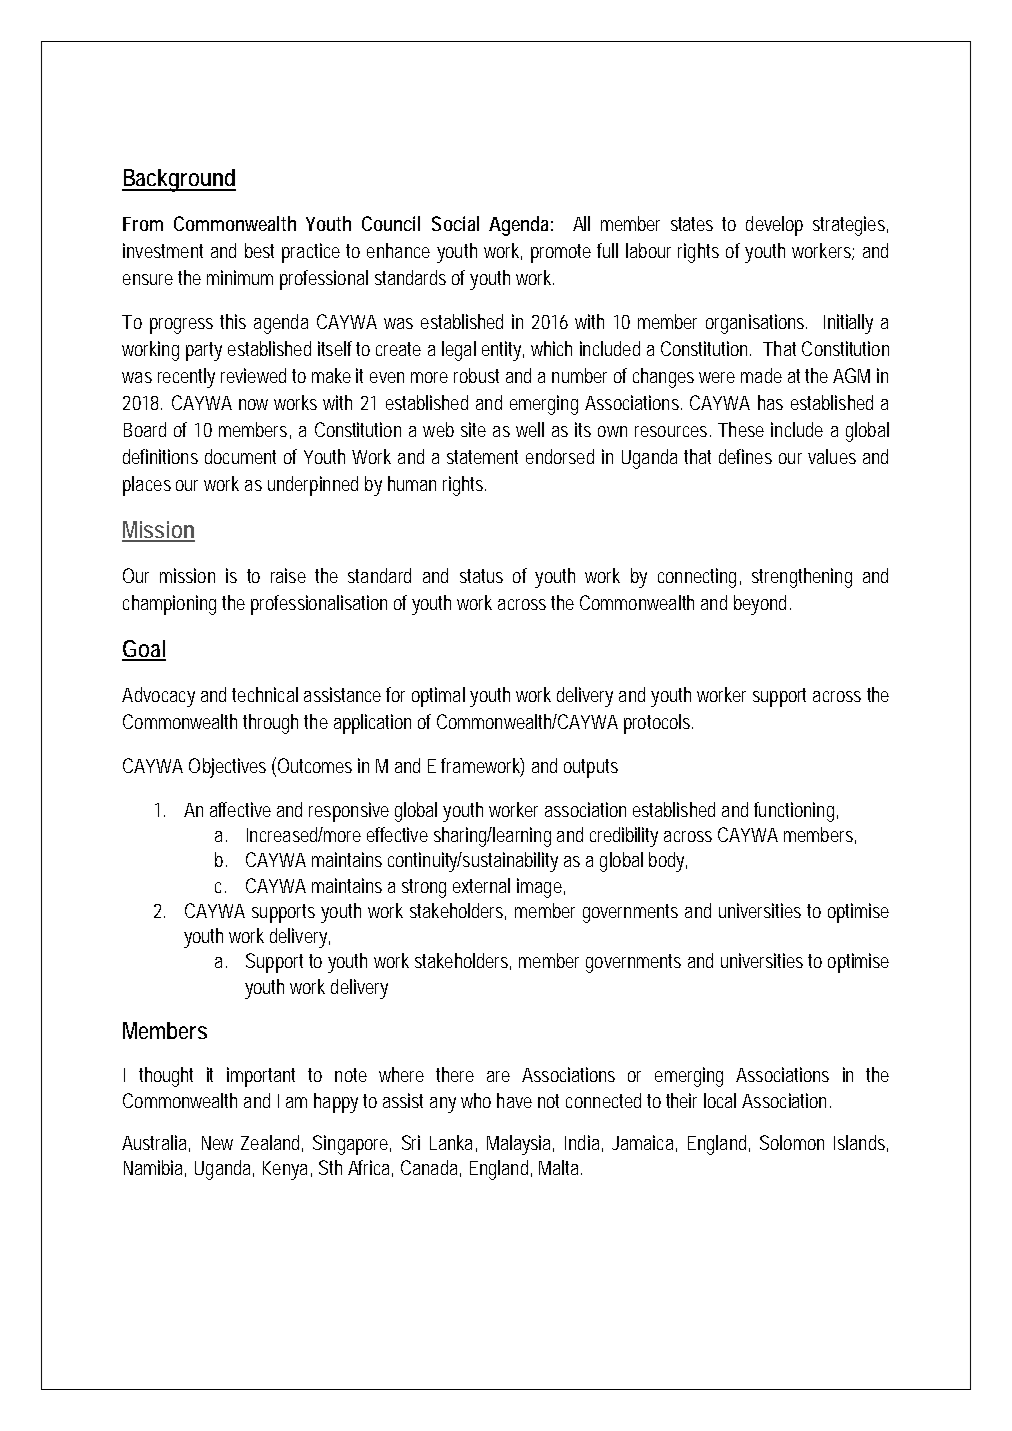 Image resolution: width=1012 pixels, height=1431 pixels. Describe the element at coordinates (351, 1075) in the screenshot. I see `note` at that location.
